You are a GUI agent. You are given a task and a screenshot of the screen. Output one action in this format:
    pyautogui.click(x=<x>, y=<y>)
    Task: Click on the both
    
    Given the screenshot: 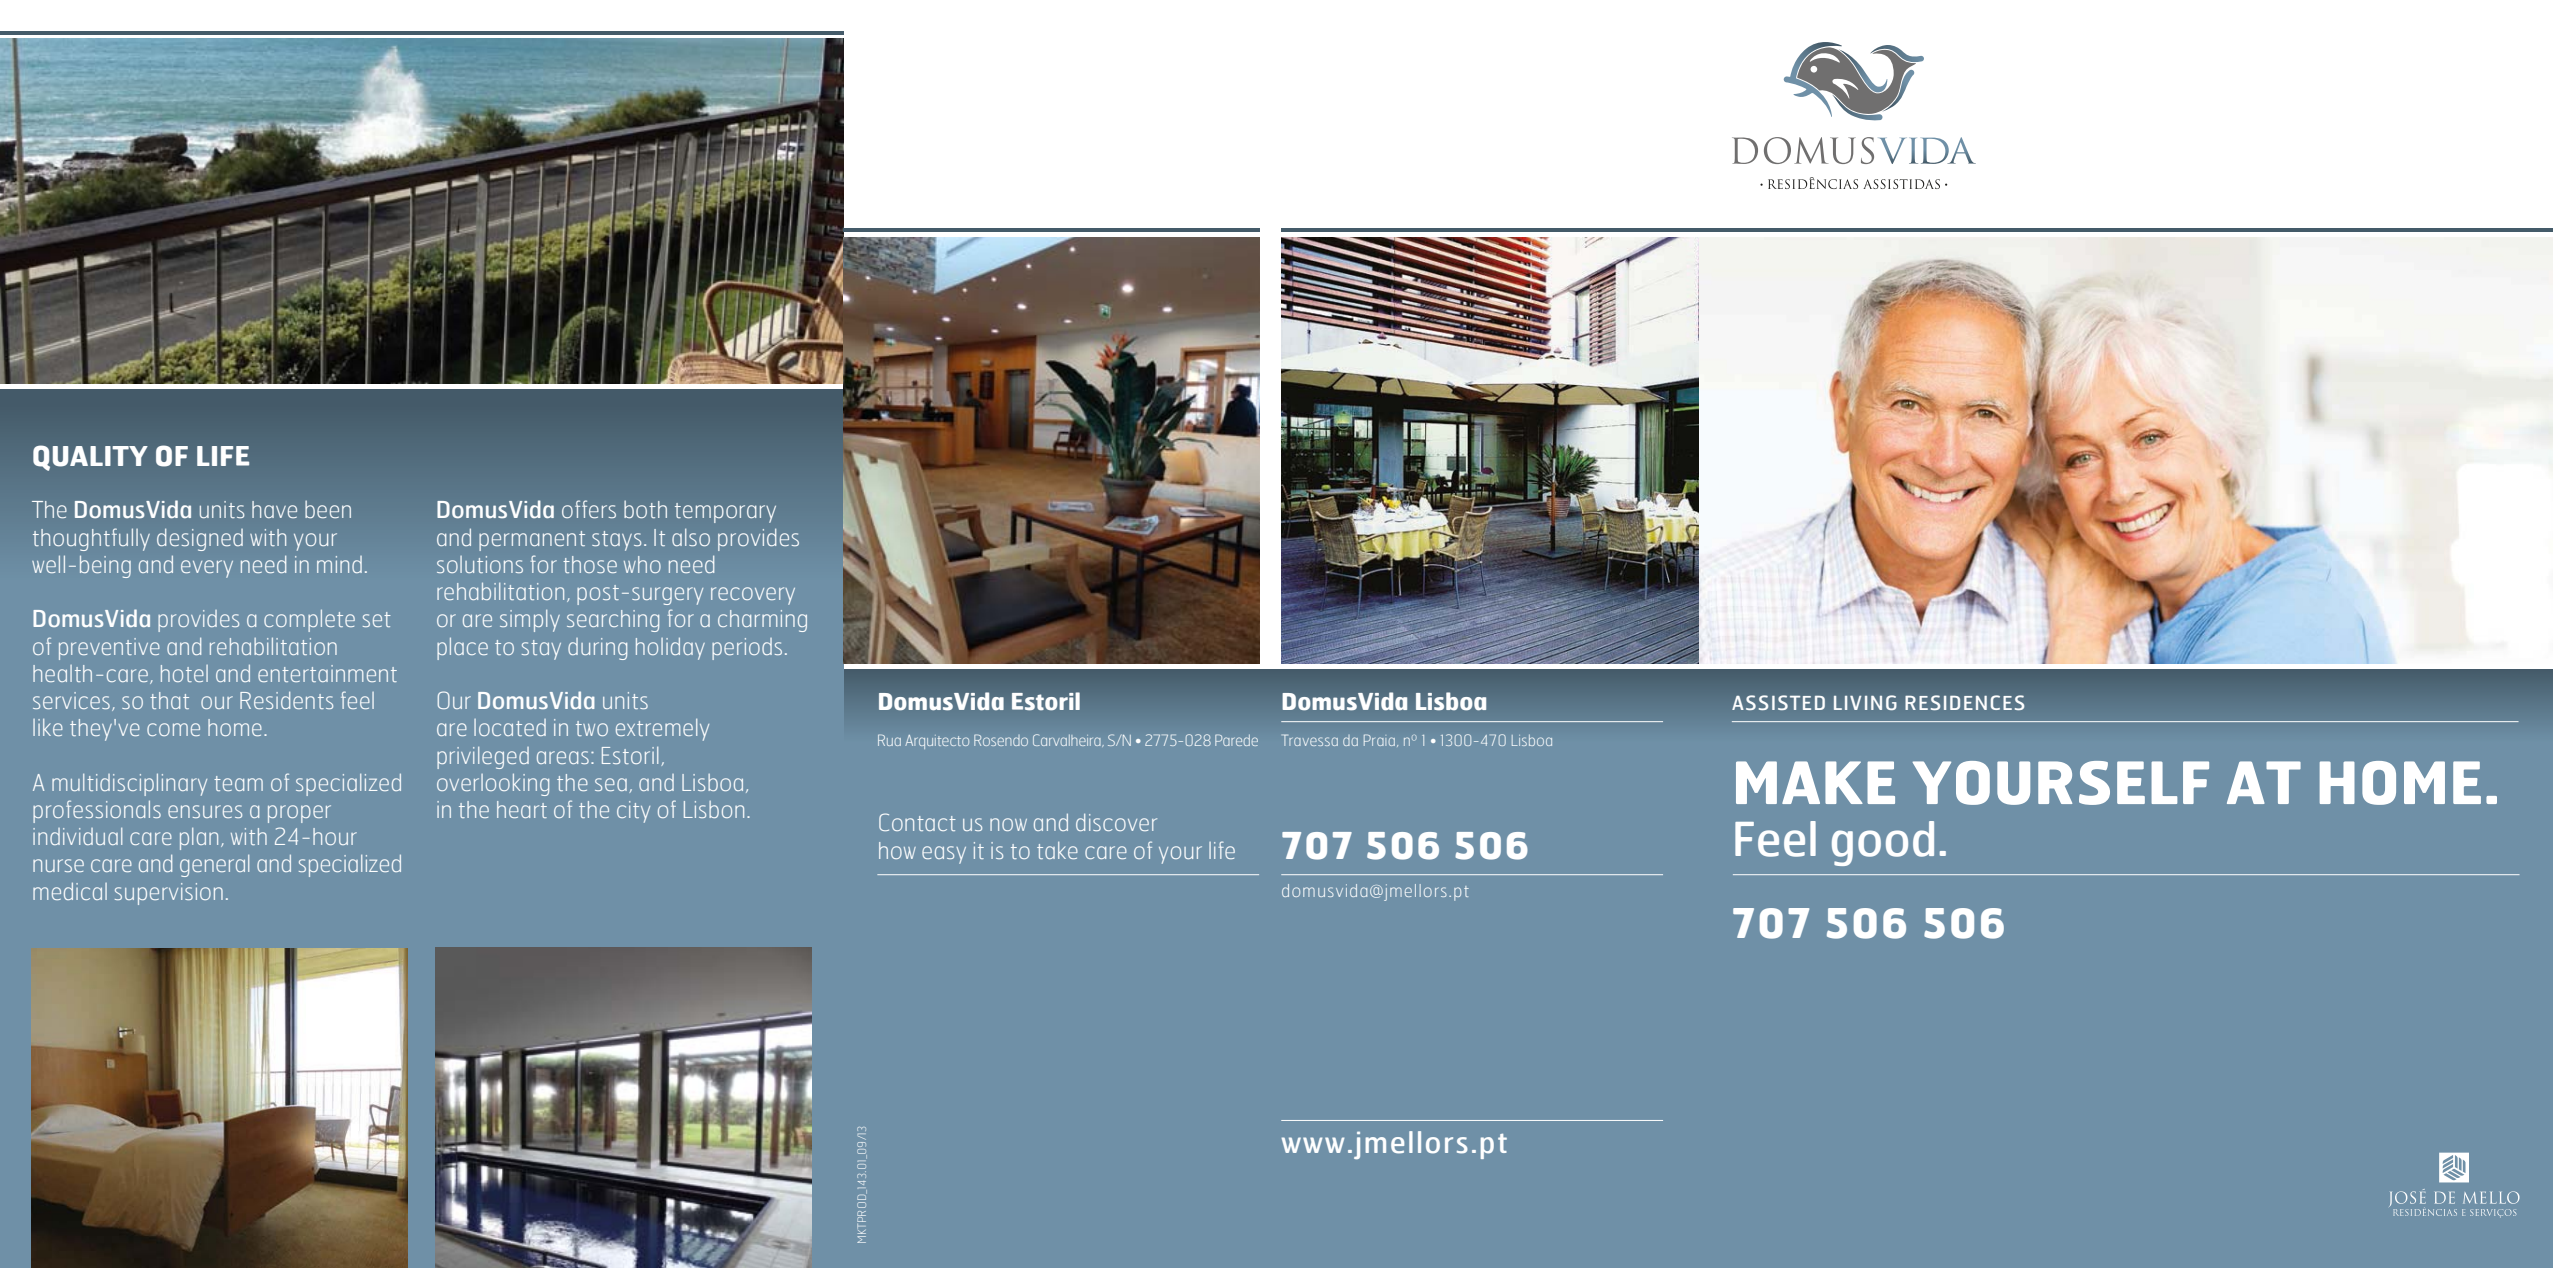 What is the action you would take?
    pyautogui.click(x=645, y=509)
